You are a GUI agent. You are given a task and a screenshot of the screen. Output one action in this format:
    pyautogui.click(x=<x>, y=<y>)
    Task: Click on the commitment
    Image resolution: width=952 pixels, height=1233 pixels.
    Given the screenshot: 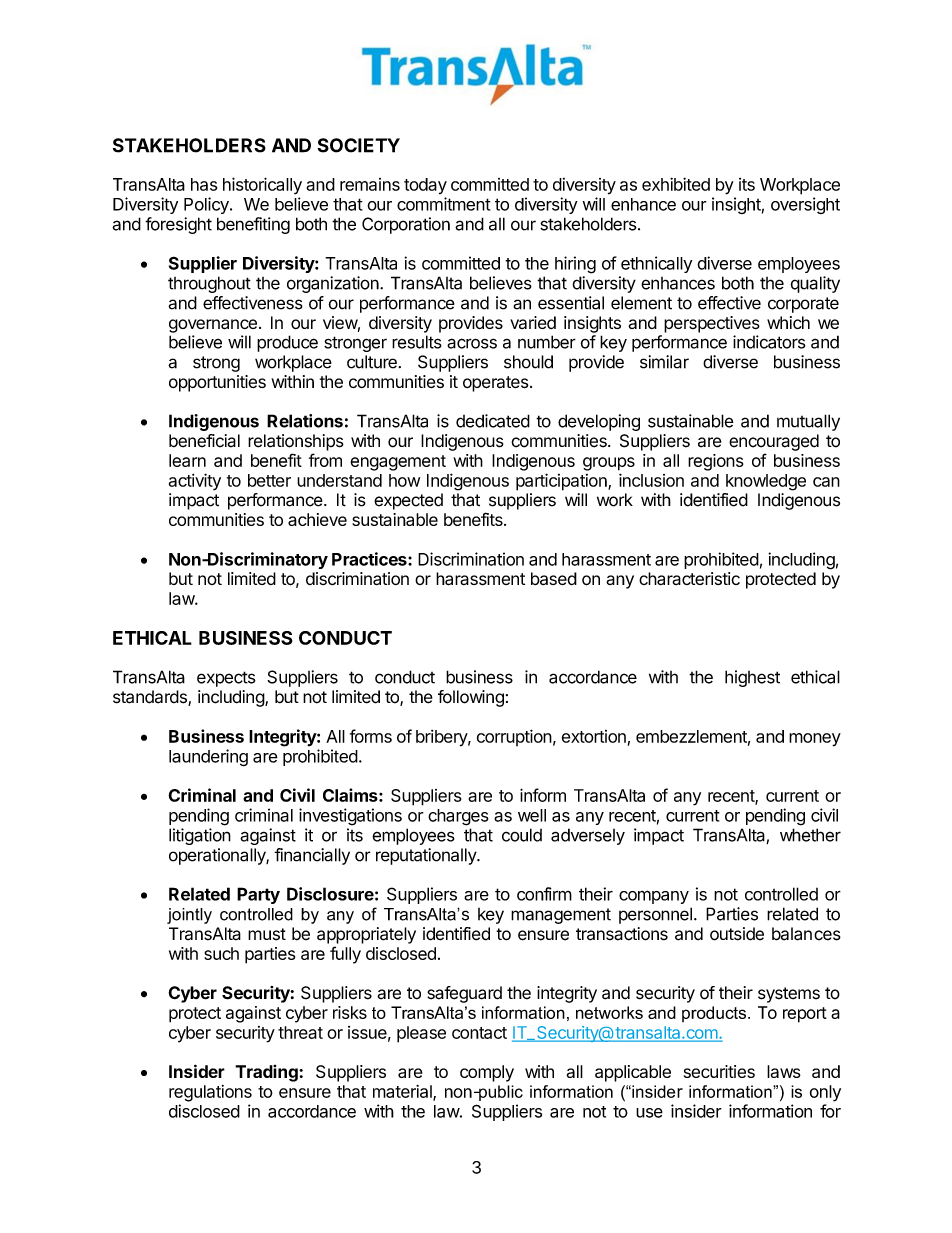 What is the action you would take?
    pyautogui.click(x=444, y=204)
